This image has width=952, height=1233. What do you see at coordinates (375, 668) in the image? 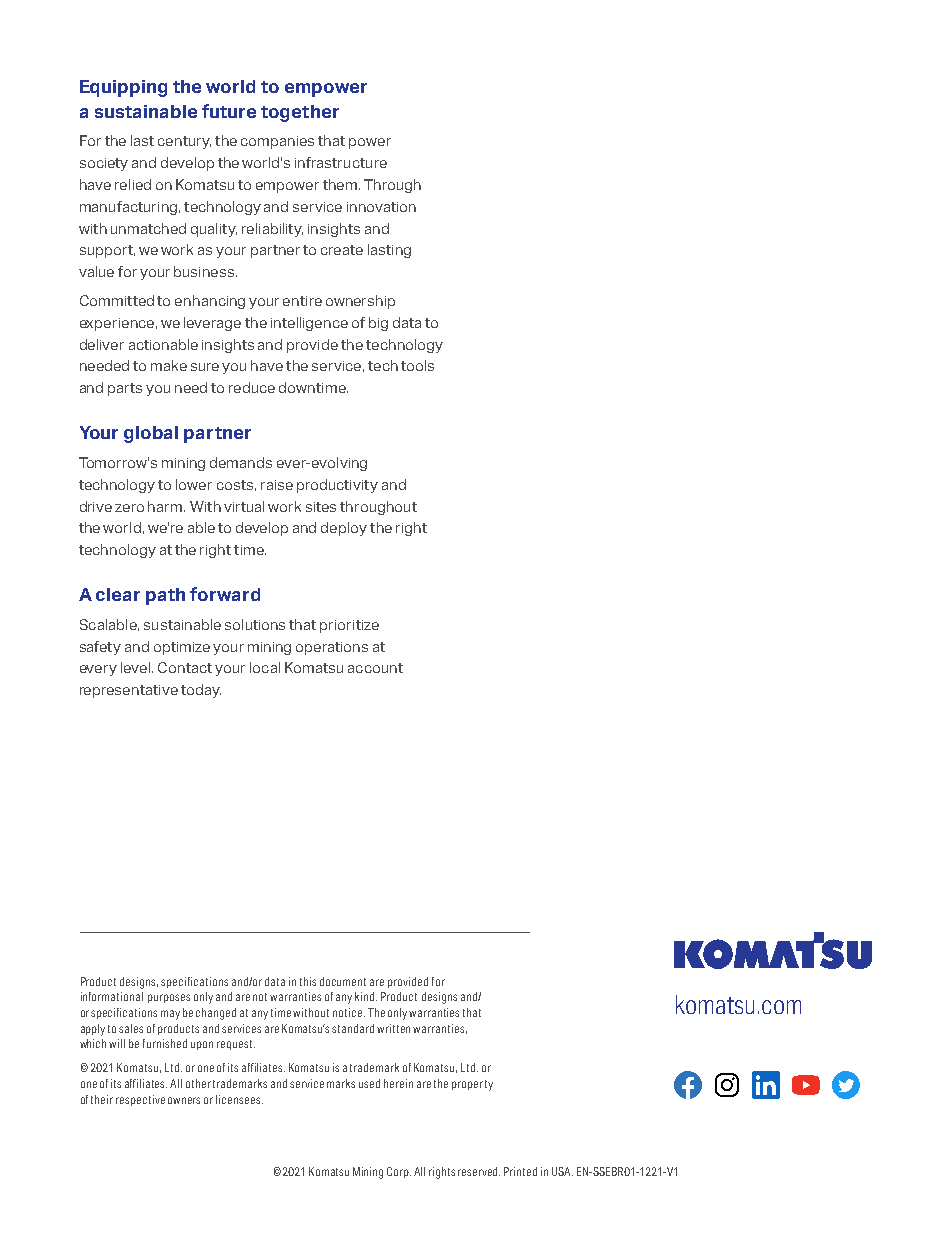
I see `account` at bounding box center [375, 668].
